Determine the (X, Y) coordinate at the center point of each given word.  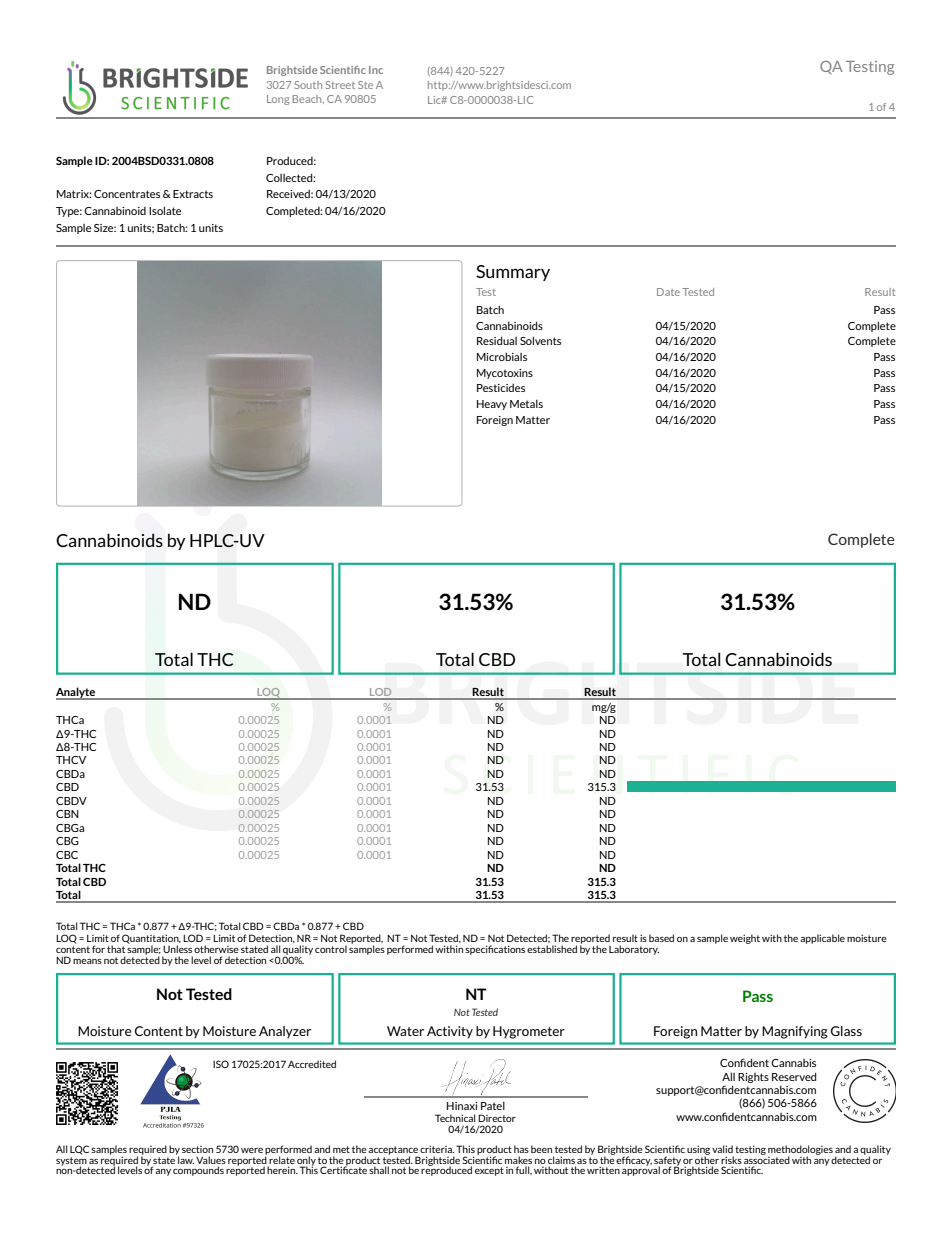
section (197, 1149)
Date (668, 292)
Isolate (165, 210)
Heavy (492, 405)
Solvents (540, 340)
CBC (67, 855)
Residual (497, 340)
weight (745, 939)
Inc (376, 70)
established (552, 949)
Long (278, 100)
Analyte (77, 693)
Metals (526, 403)
